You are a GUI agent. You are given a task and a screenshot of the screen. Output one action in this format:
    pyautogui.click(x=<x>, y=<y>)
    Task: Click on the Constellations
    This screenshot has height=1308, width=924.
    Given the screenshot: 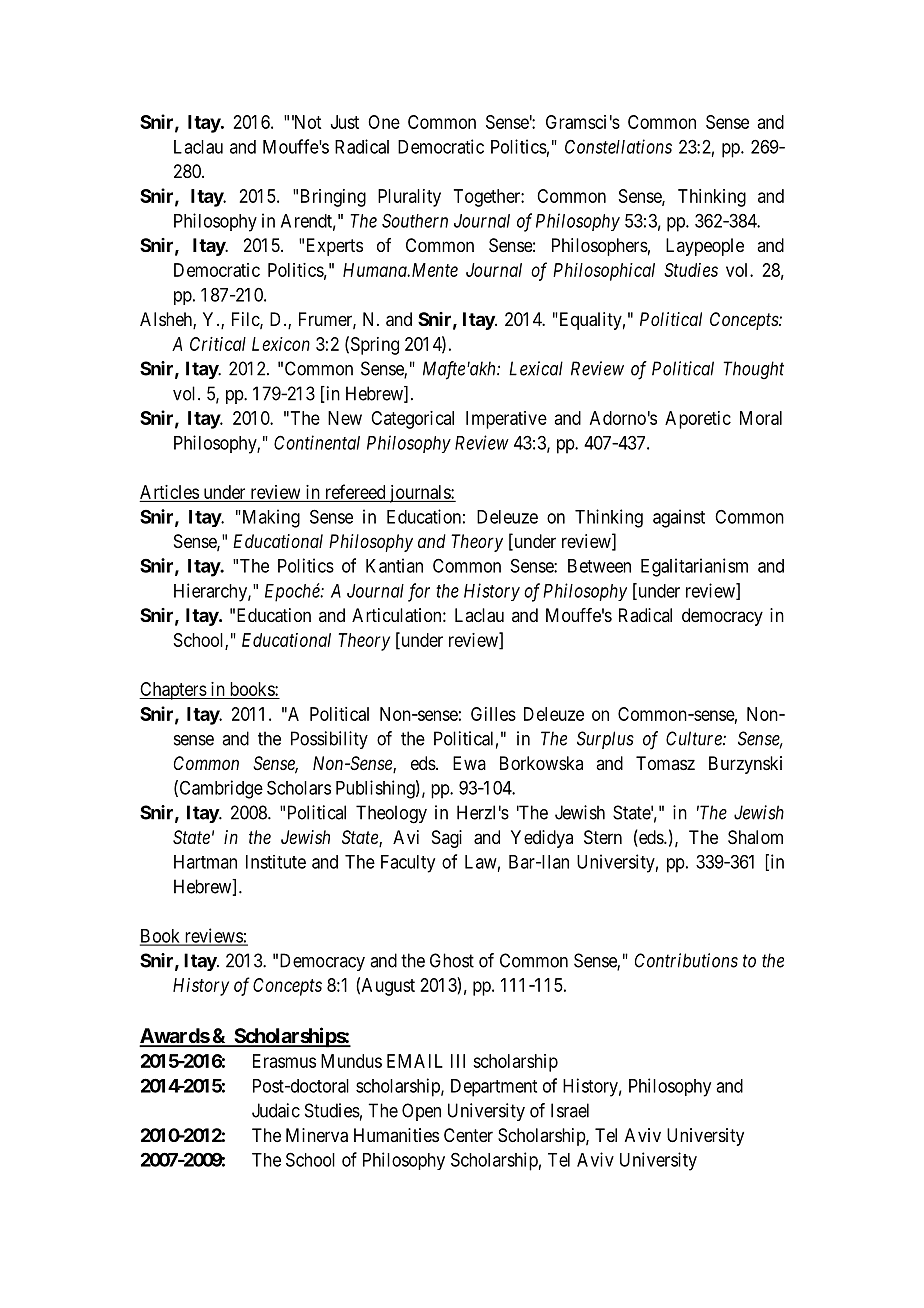 What is the action you would take?
    pyautogui.click(x=618, y=146)
